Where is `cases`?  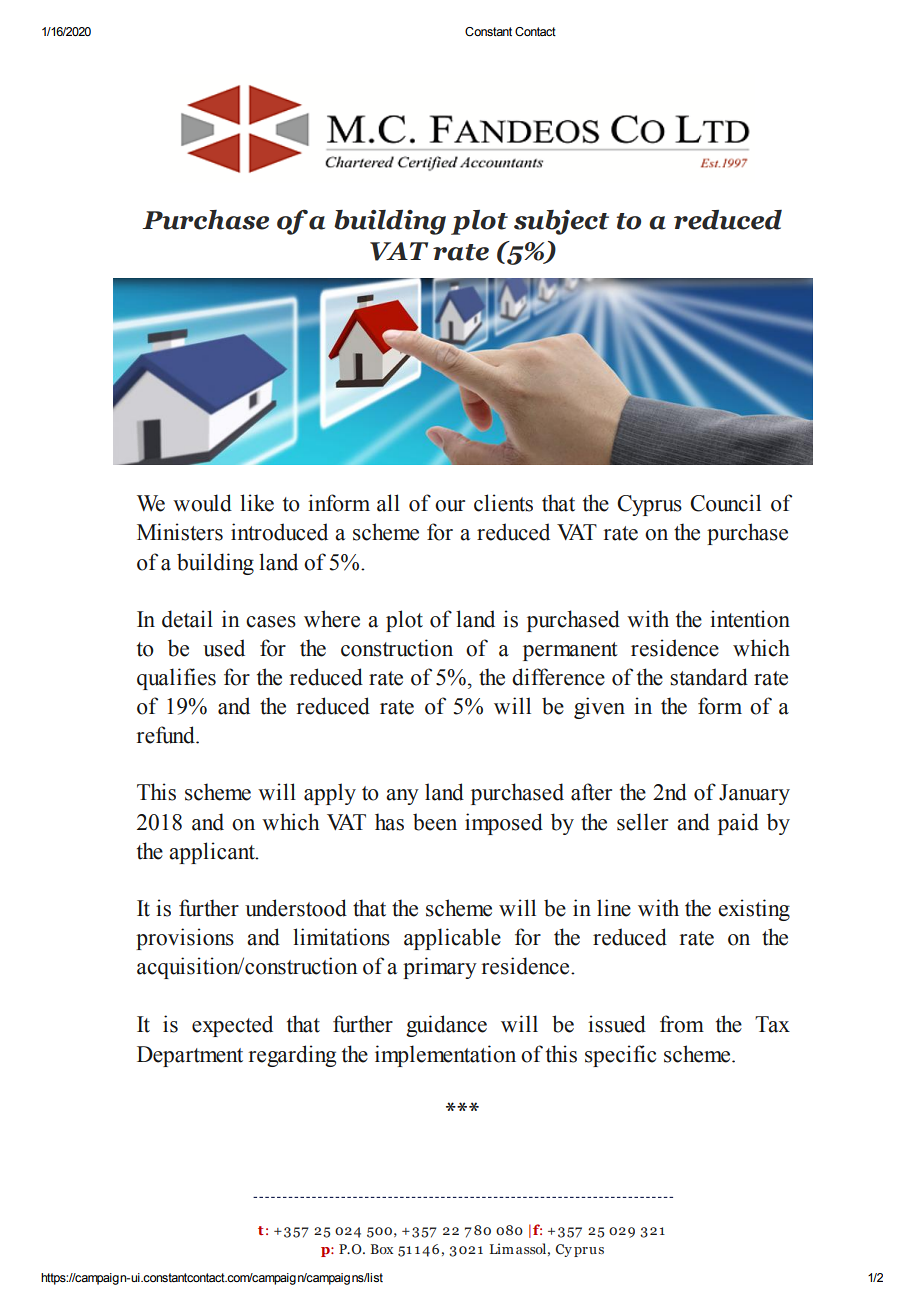 cases is located at coordinates (271, 622).
